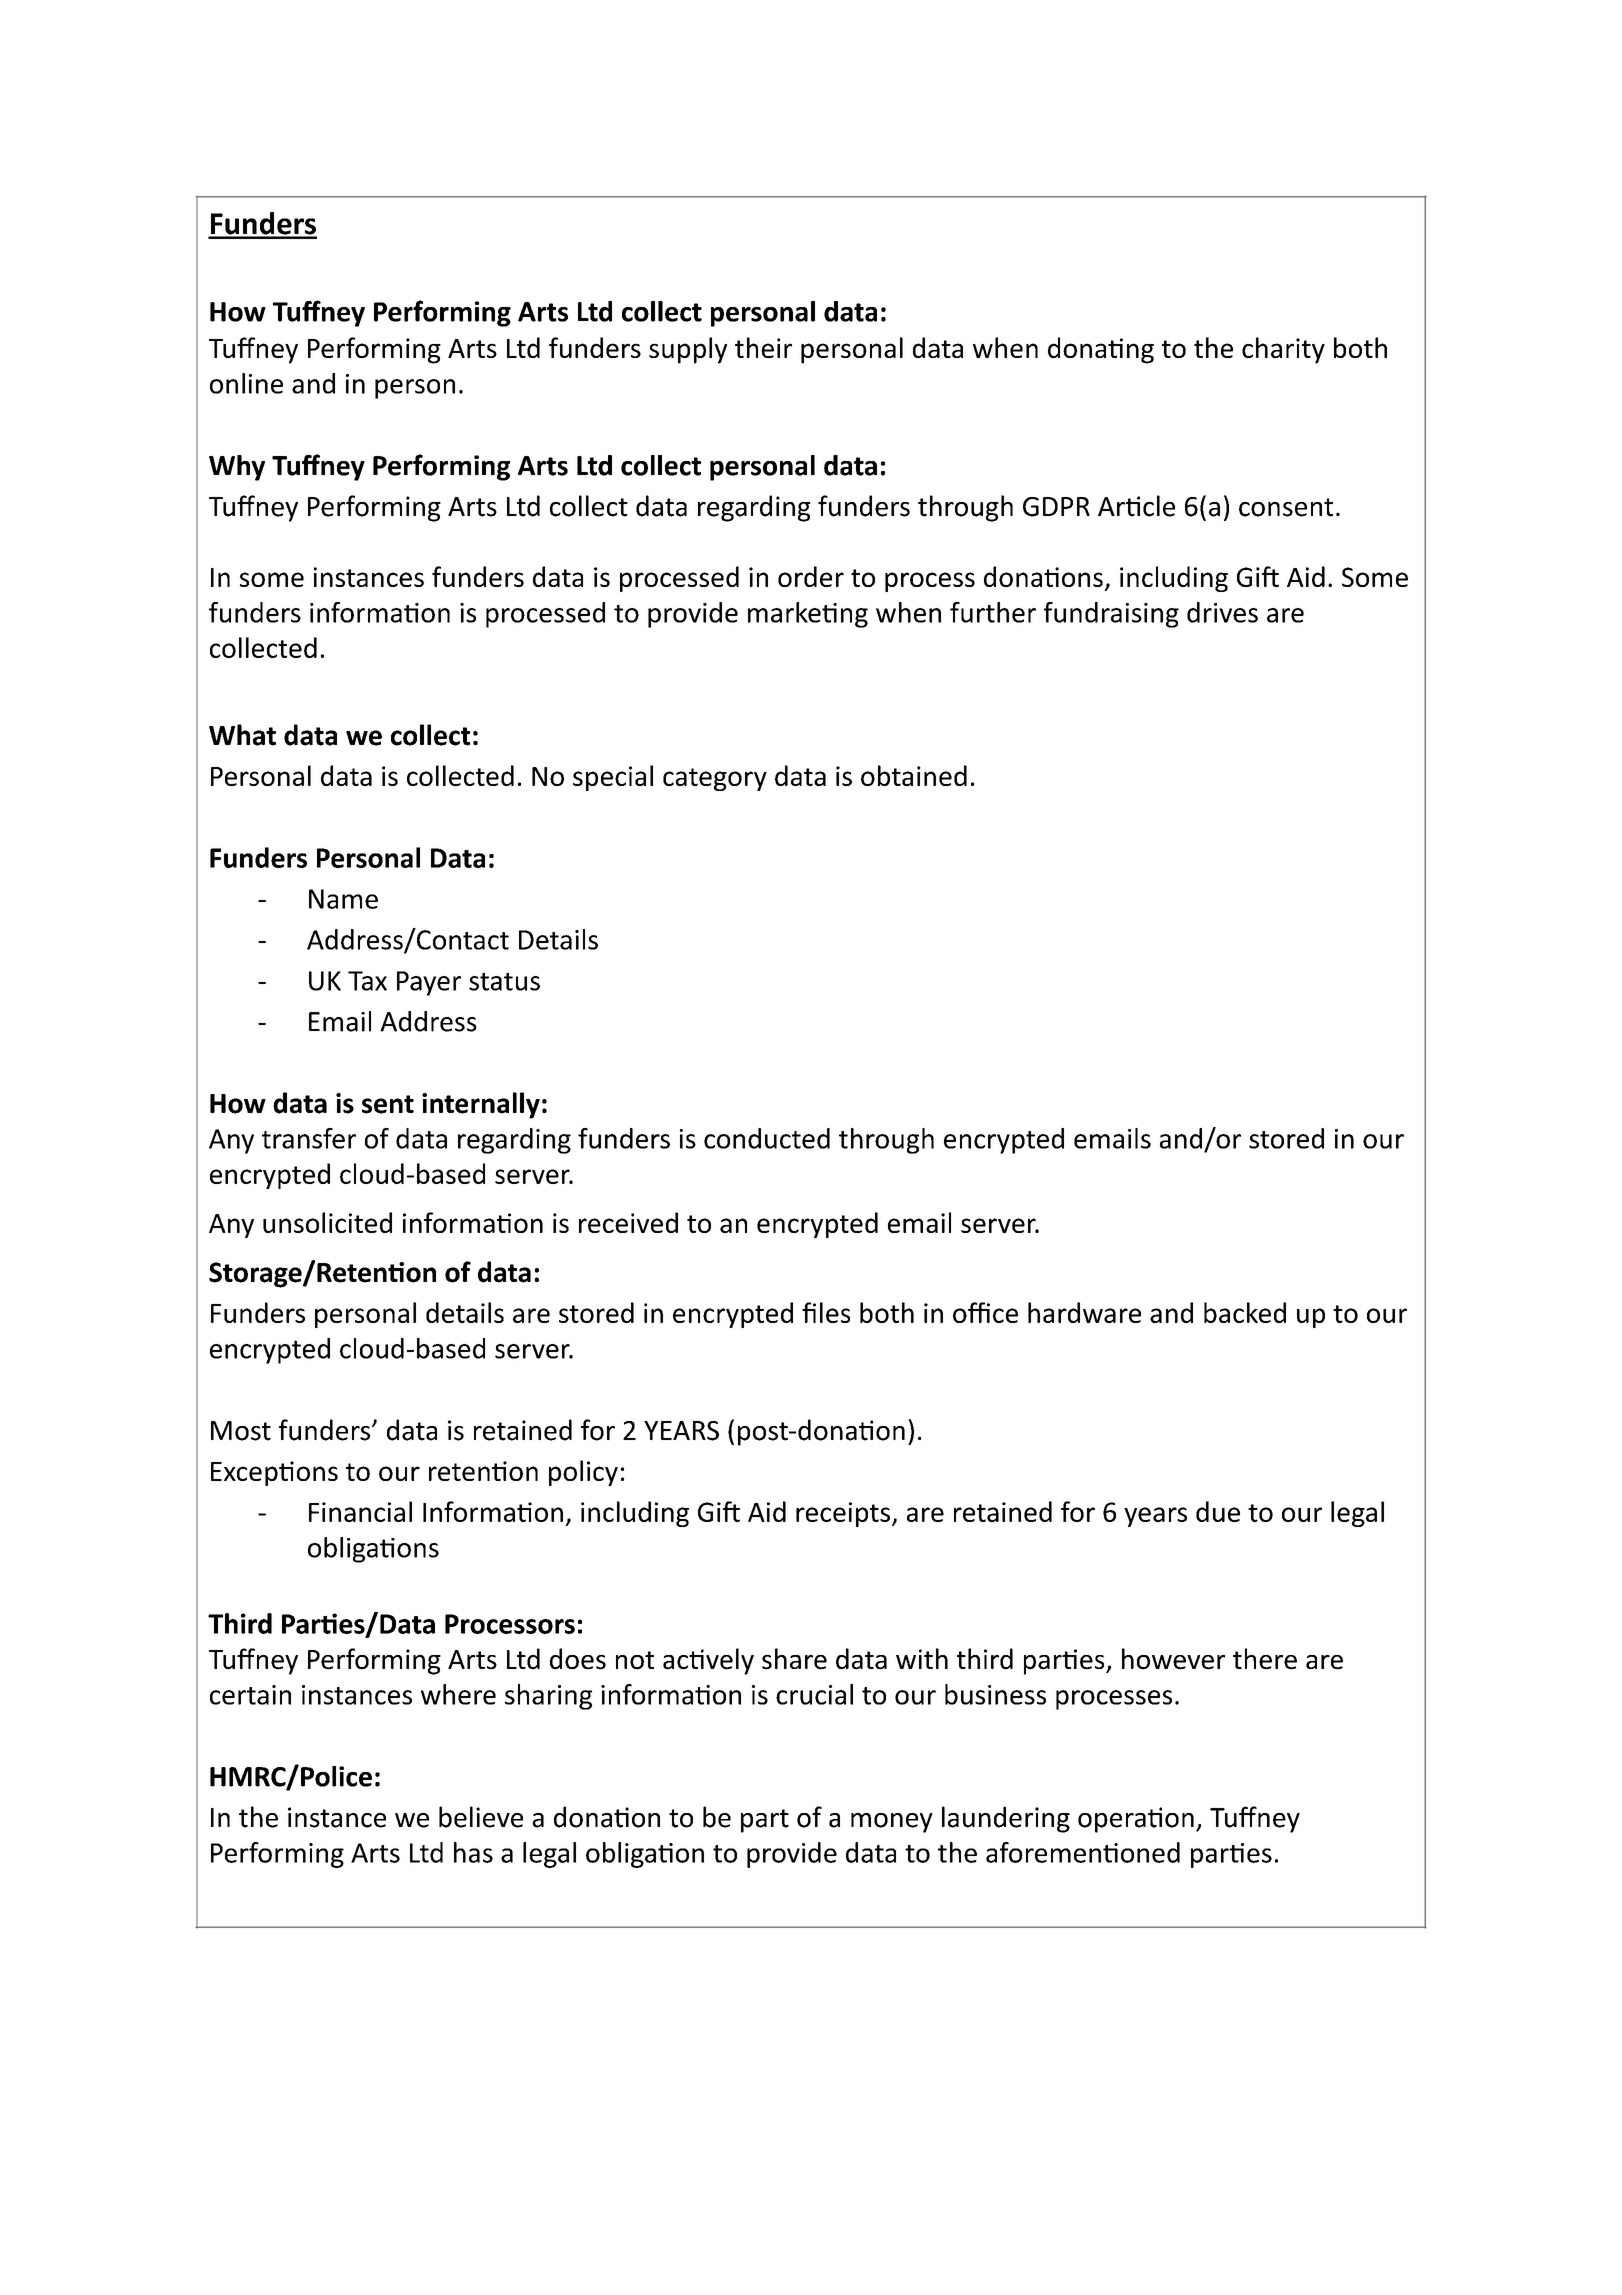  Describe the element at coordinates (765, 1821) in the document. I see `part` at that location.
